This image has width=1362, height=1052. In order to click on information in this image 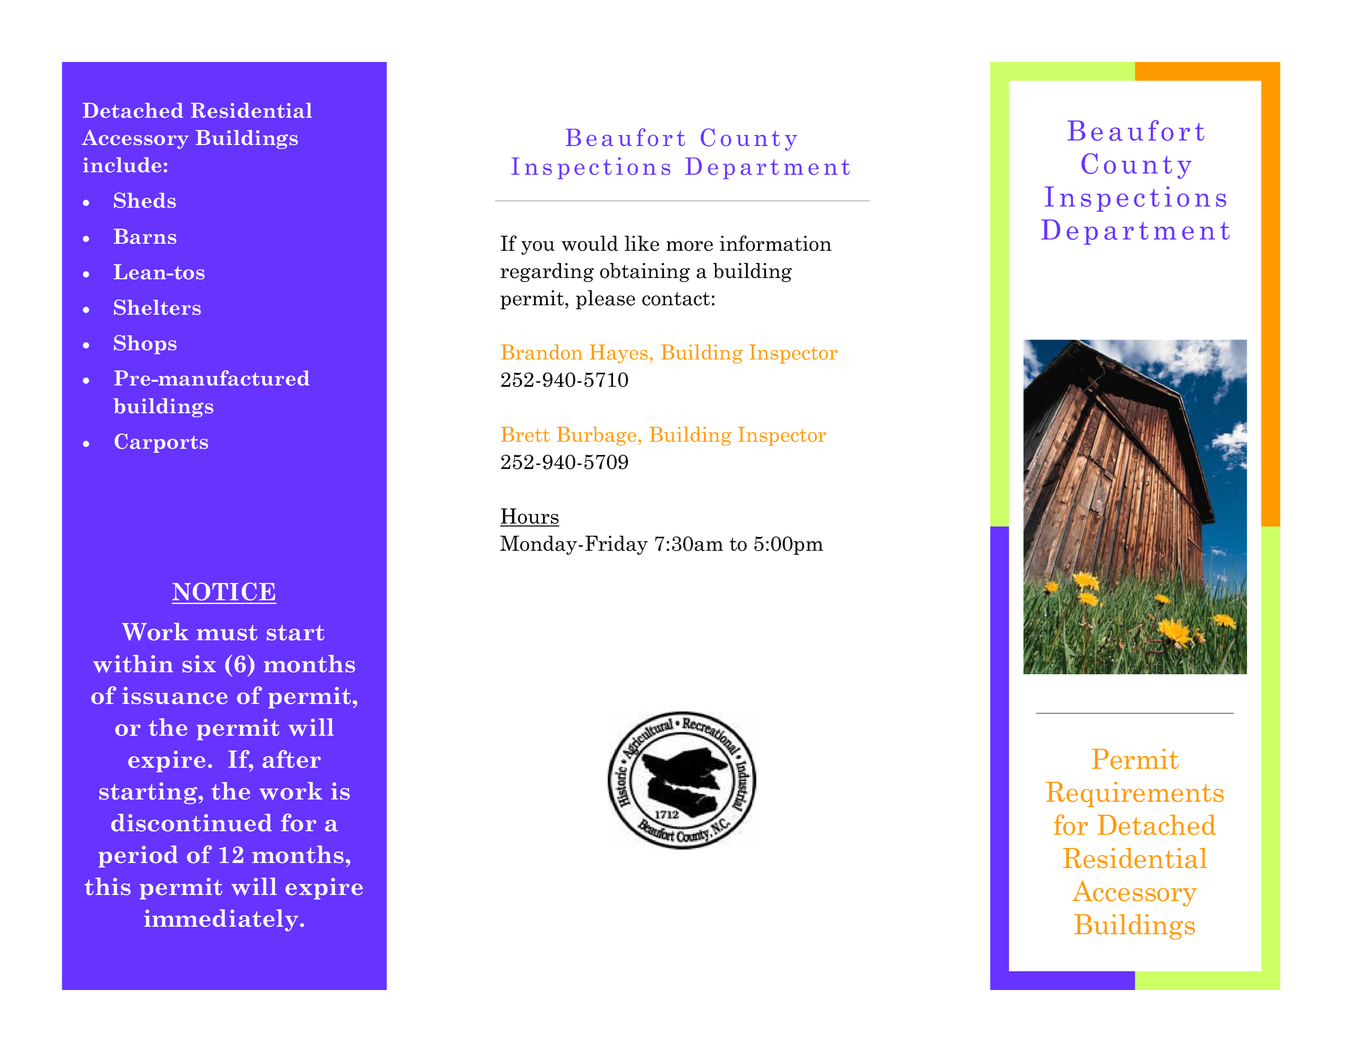, I will do `click(776, 243)`.
